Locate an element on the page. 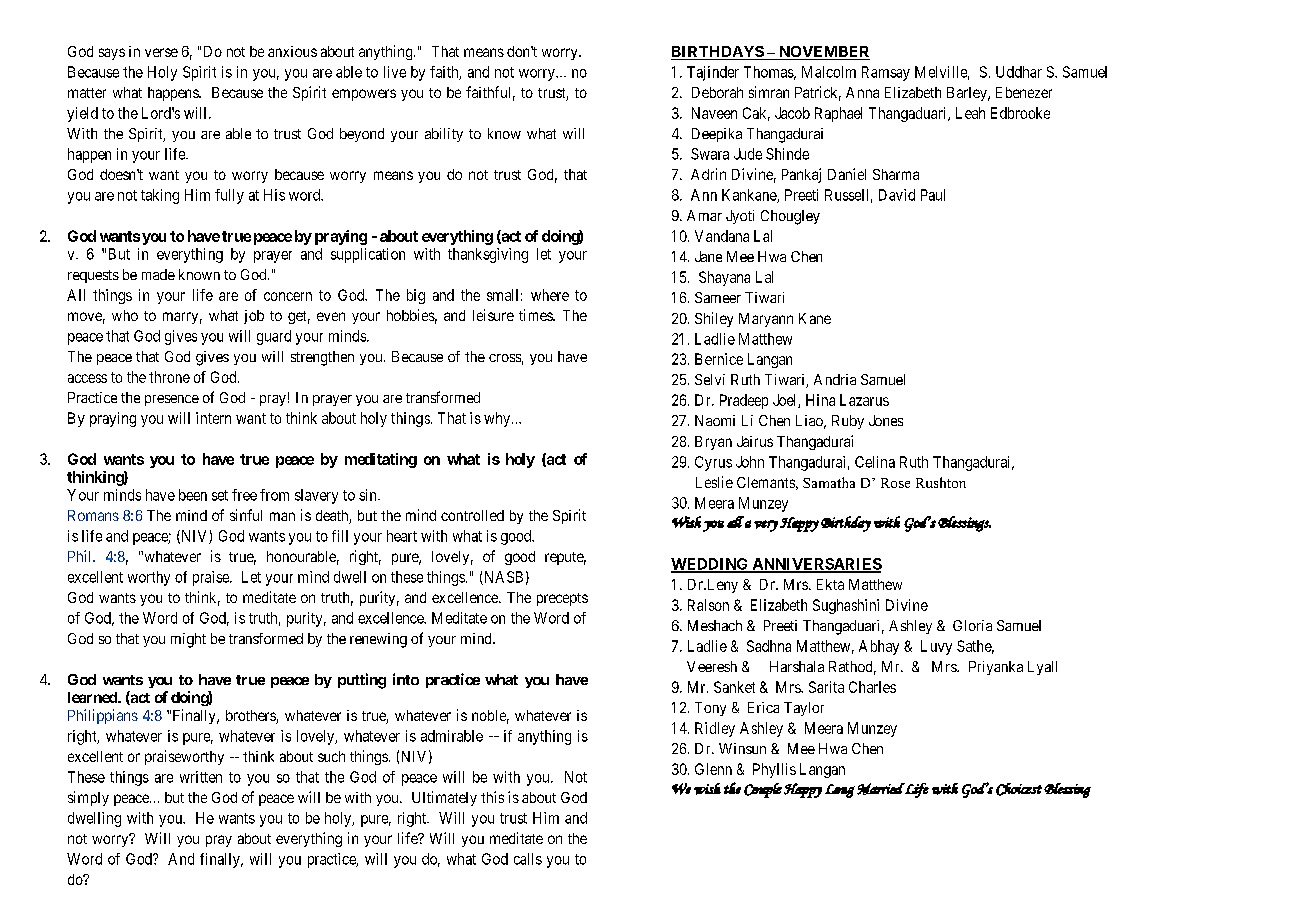 This page has height=924, width=1307. Lazarus is located at coordinates (864, 400).
